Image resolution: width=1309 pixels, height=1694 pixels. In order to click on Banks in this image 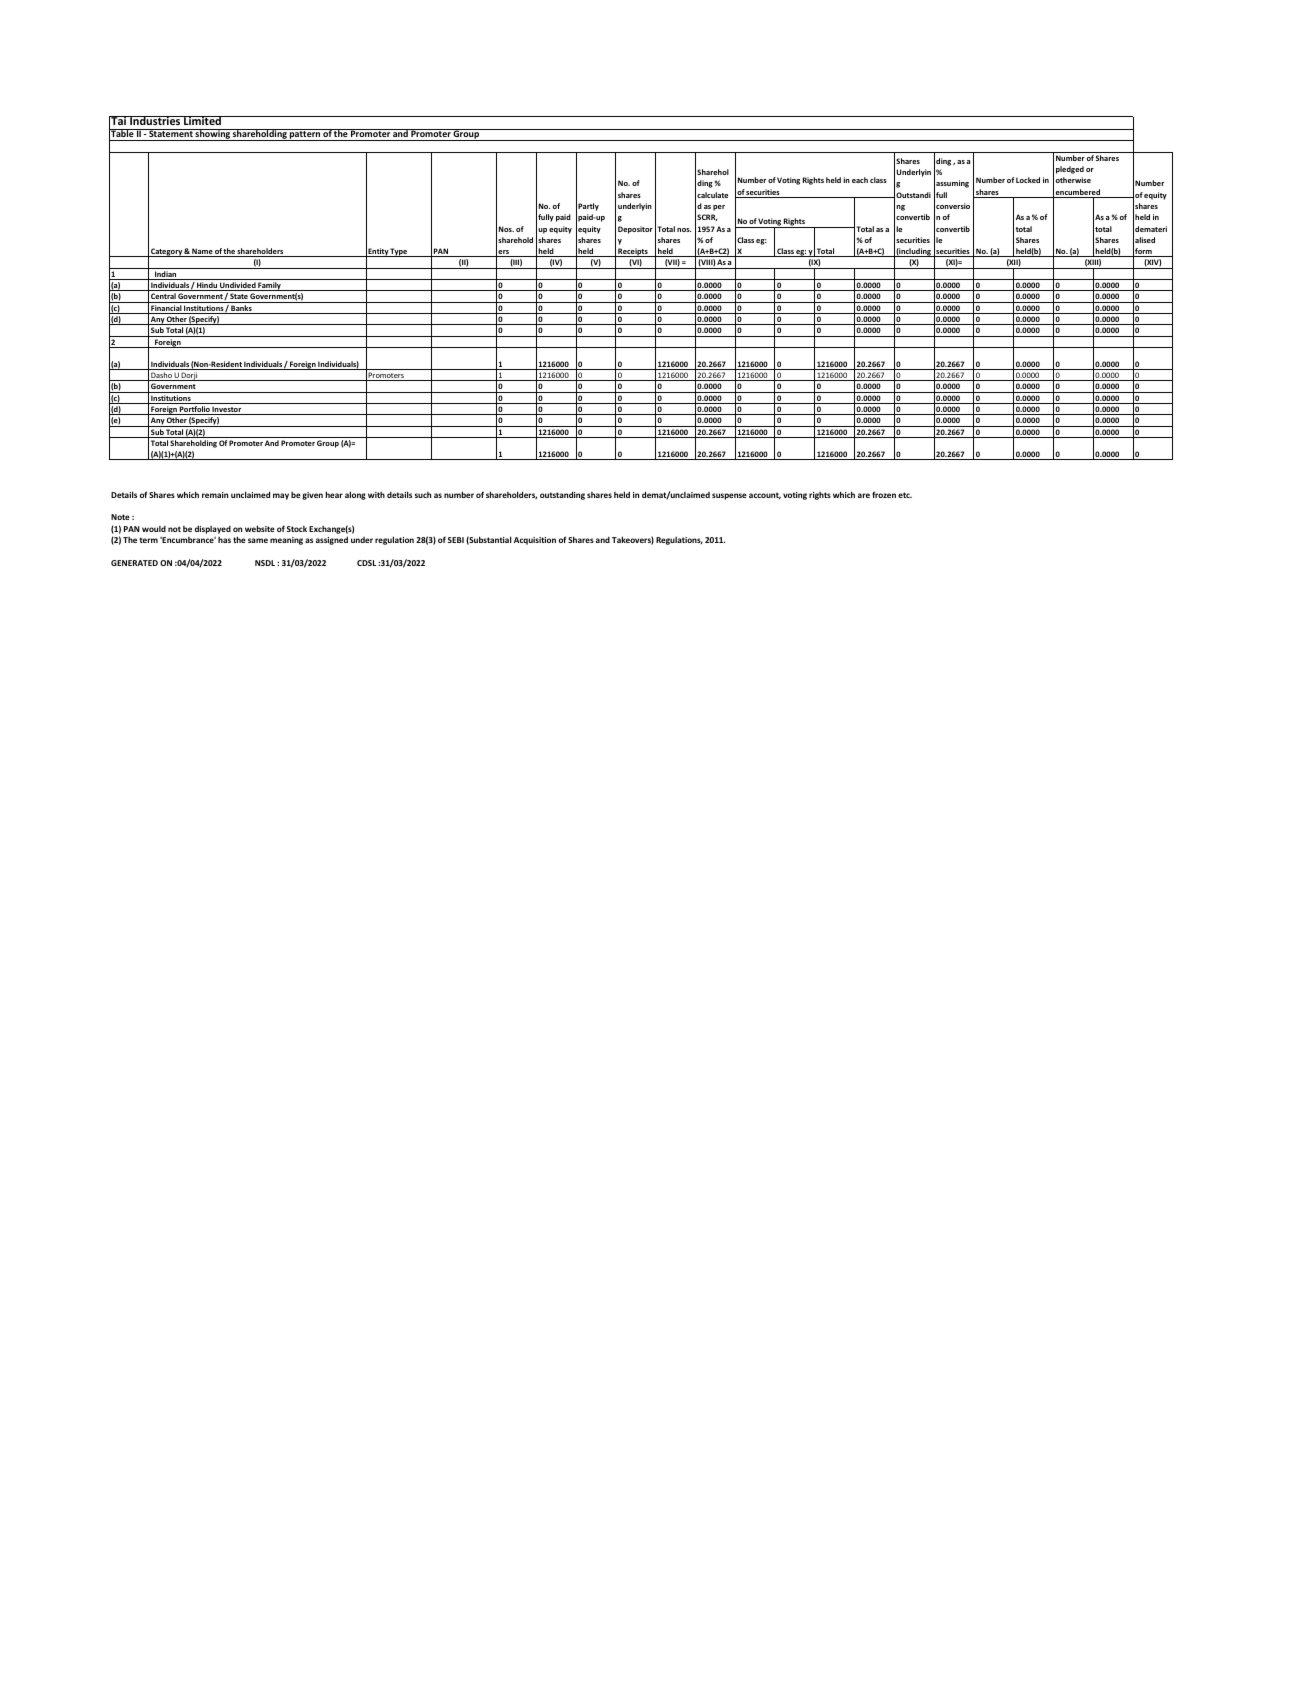, I will do `click(241, 309)`.
